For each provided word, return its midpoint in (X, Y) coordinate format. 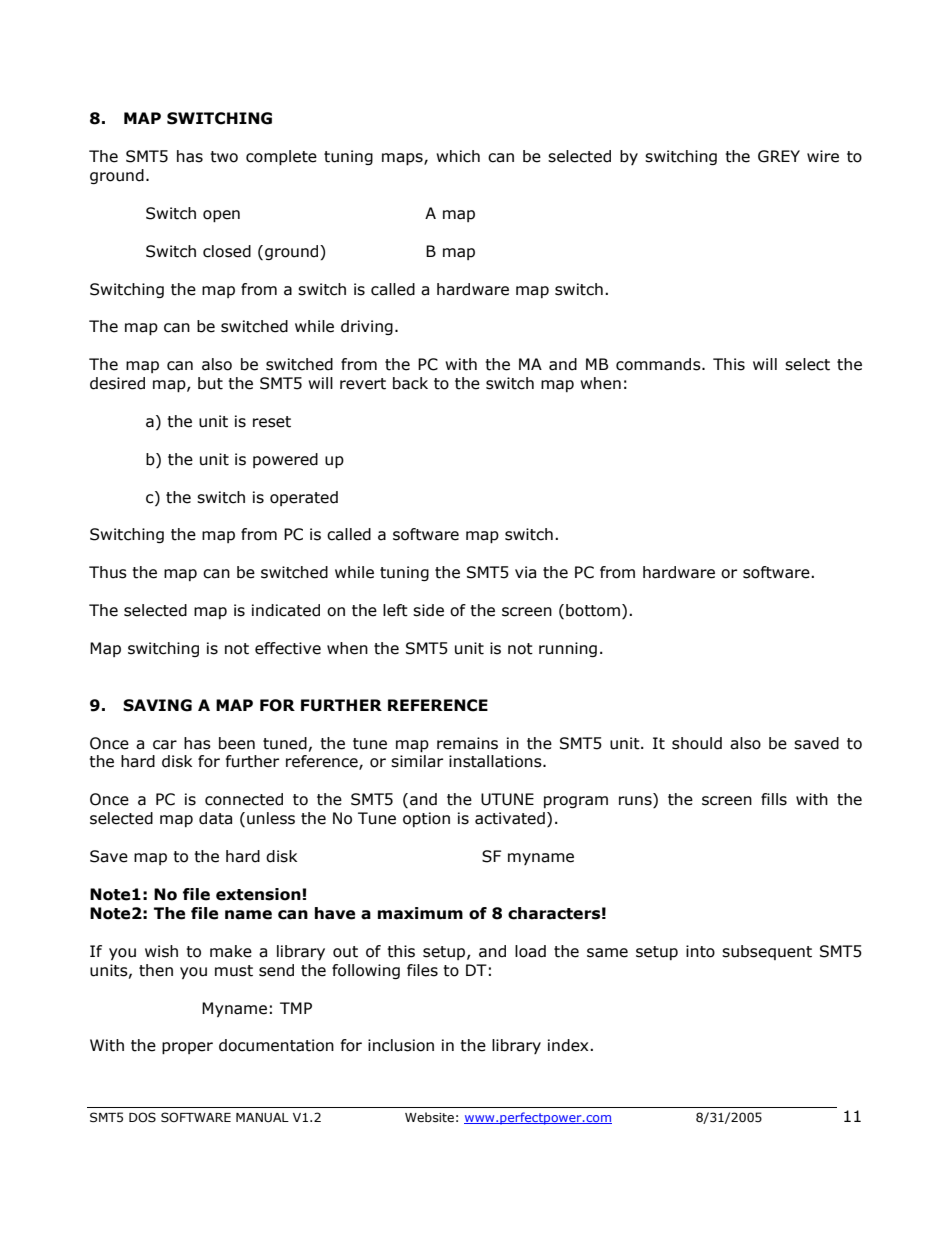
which (458, 156)
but (210, 383)
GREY (779, 156)
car (165, 745)
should (697, 743)
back (410, 383)
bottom (593, 610)
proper (187, 1048)
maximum (420, 913)
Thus (108, 572)
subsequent (767, 952)
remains (467, 743)
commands (659, 364)
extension (259, 894)
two (224, 157)
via (525, 572)
